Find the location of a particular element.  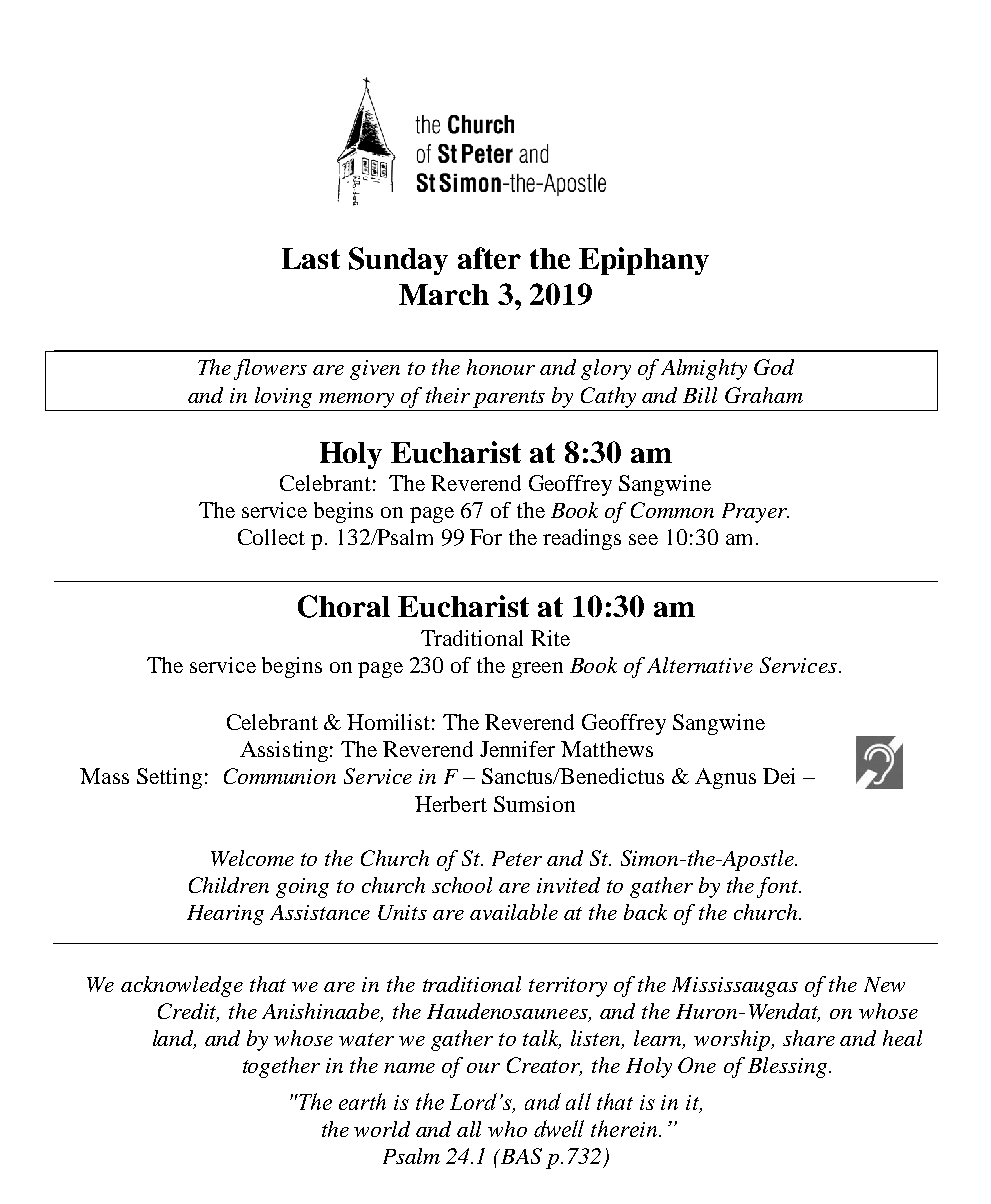

Rite is located at coordinates (550, 638).
